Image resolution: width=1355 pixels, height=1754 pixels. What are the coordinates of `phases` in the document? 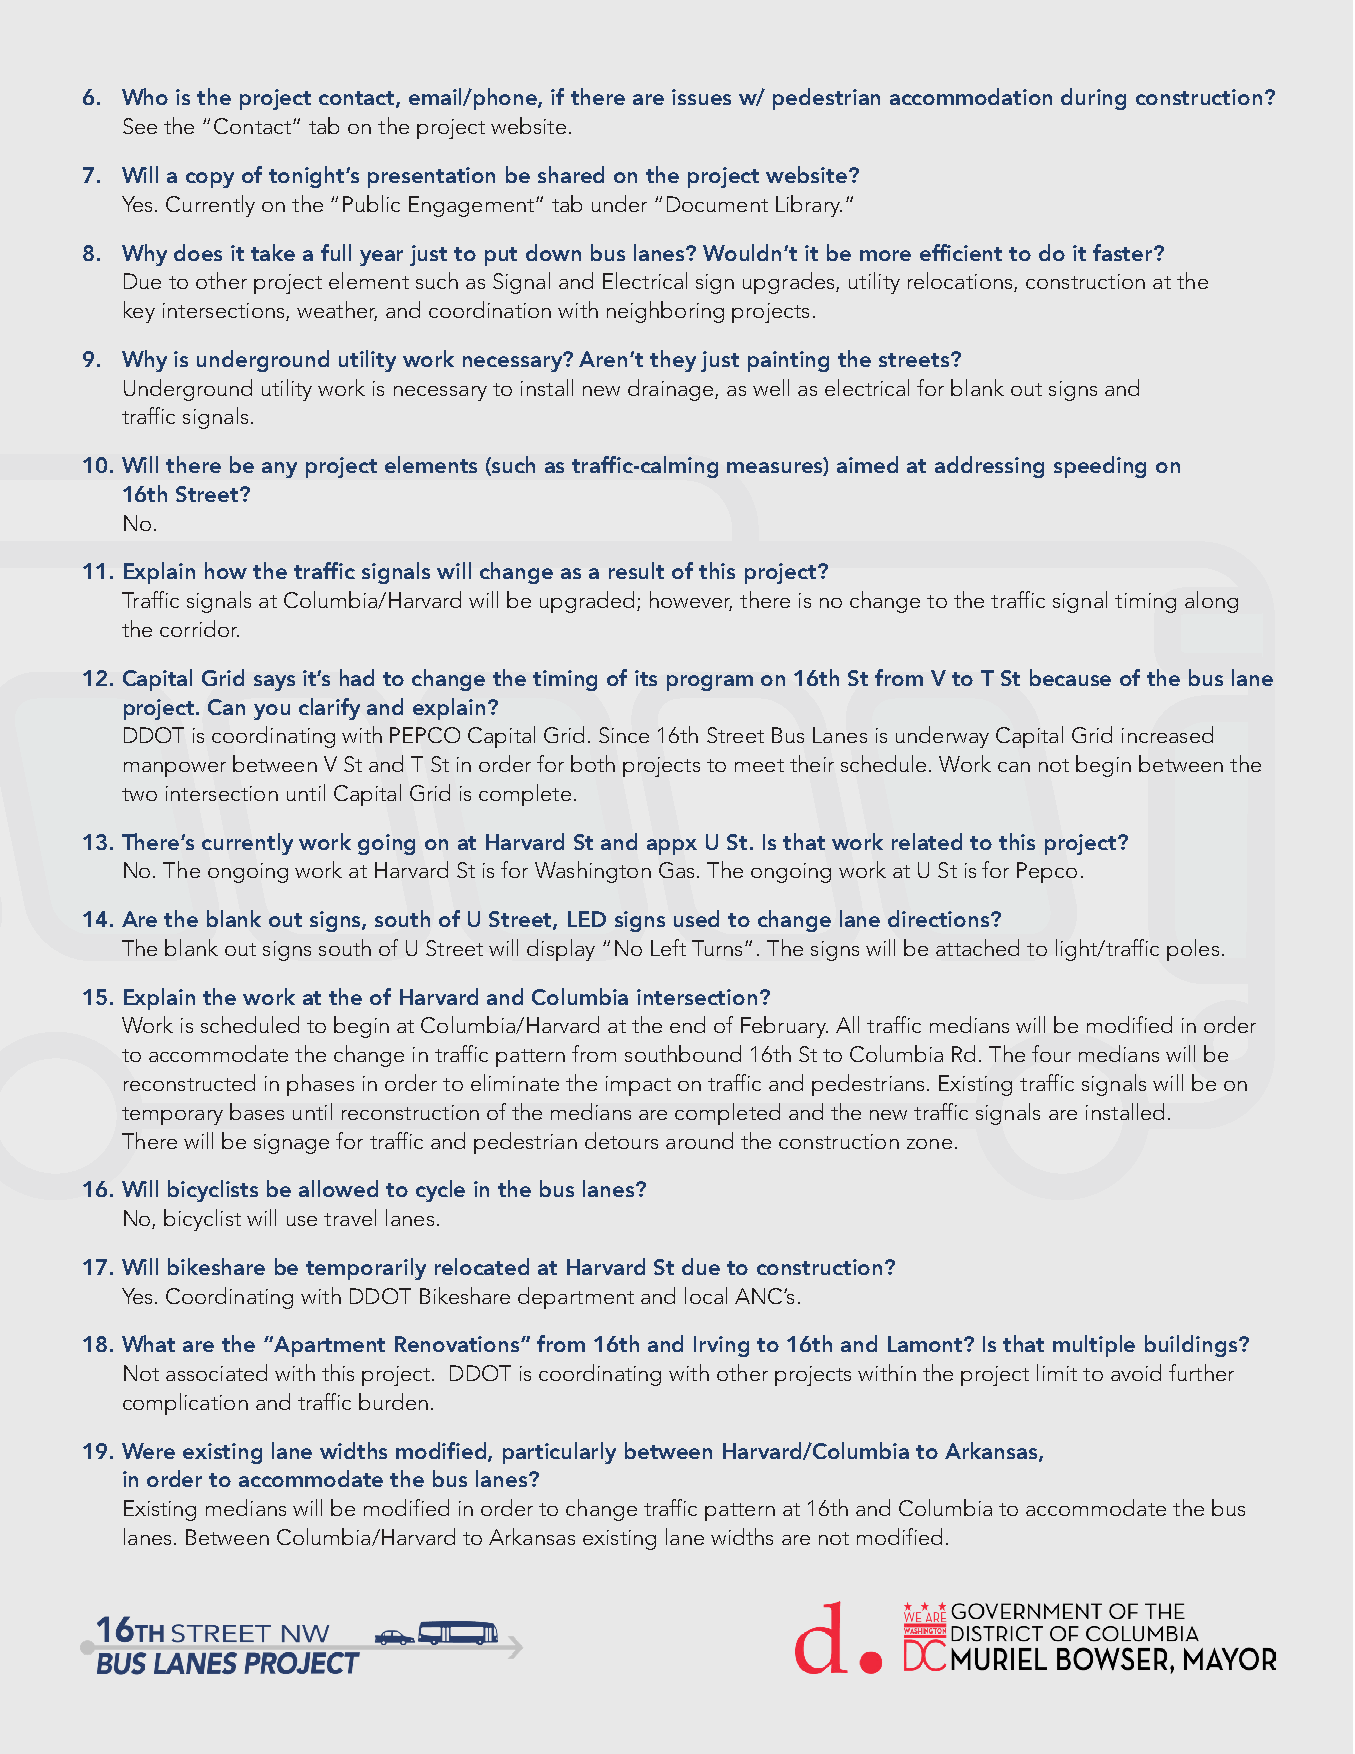 It's located at (320, 1085).
